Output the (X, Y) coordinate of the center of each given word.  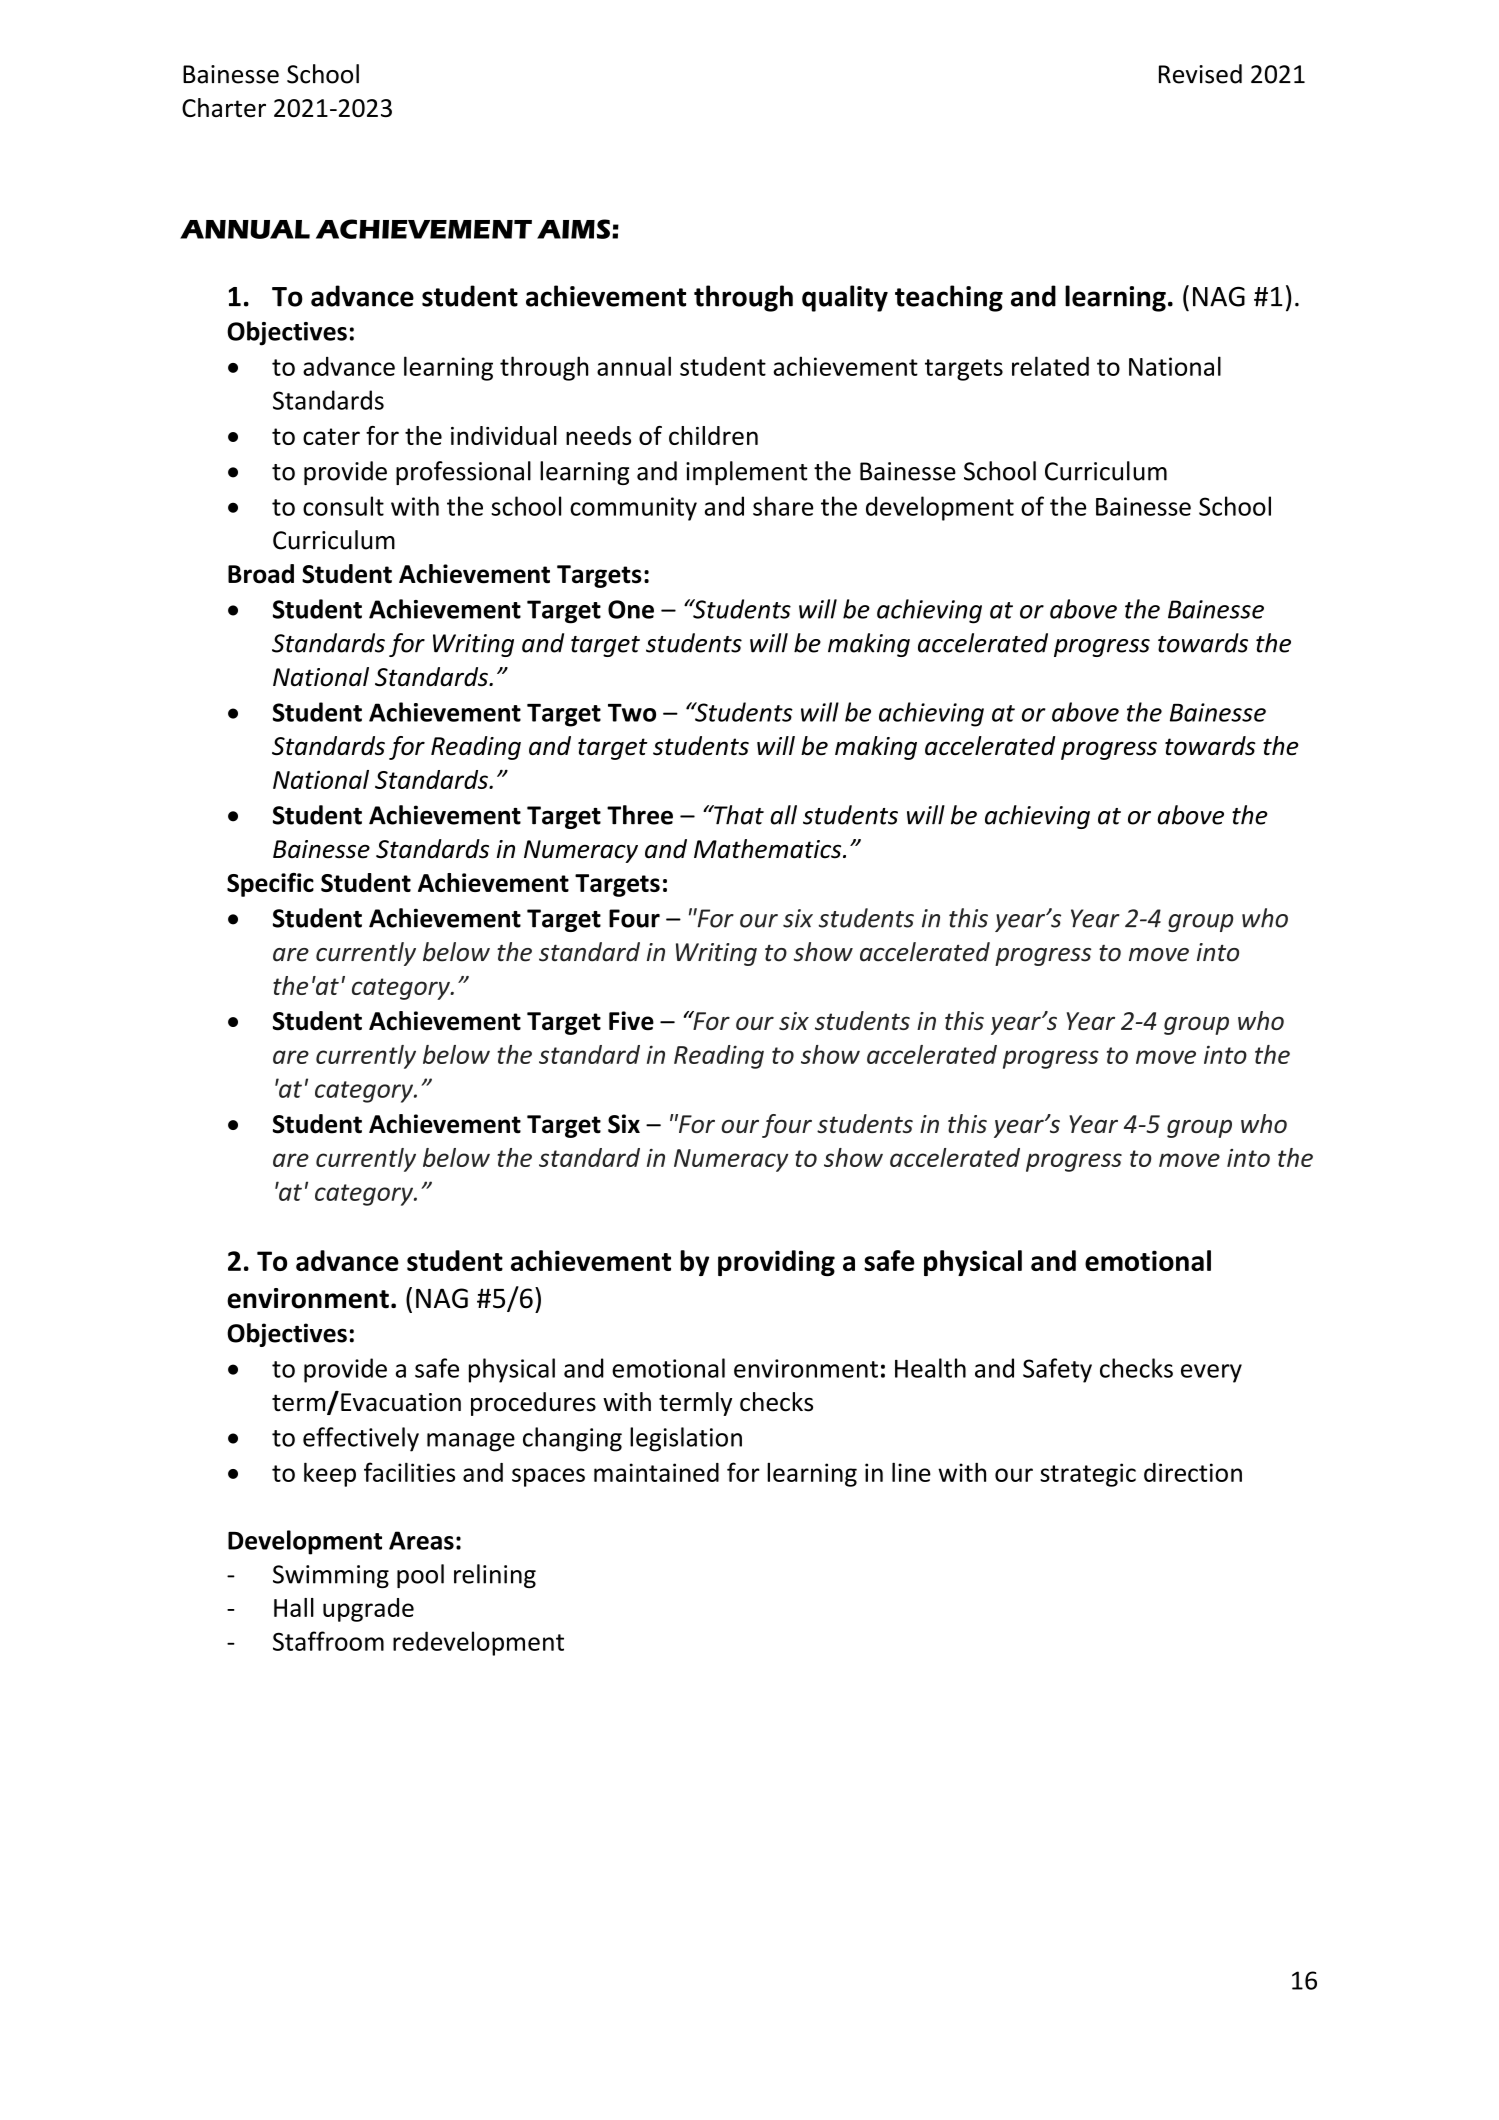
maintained (656, 1472)
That (738, 815)
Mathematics (769, 849)
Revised (1200, 74)
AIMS (573, 229)
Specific (270, 885)
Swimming (331, 1576)
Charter (224, 107)
